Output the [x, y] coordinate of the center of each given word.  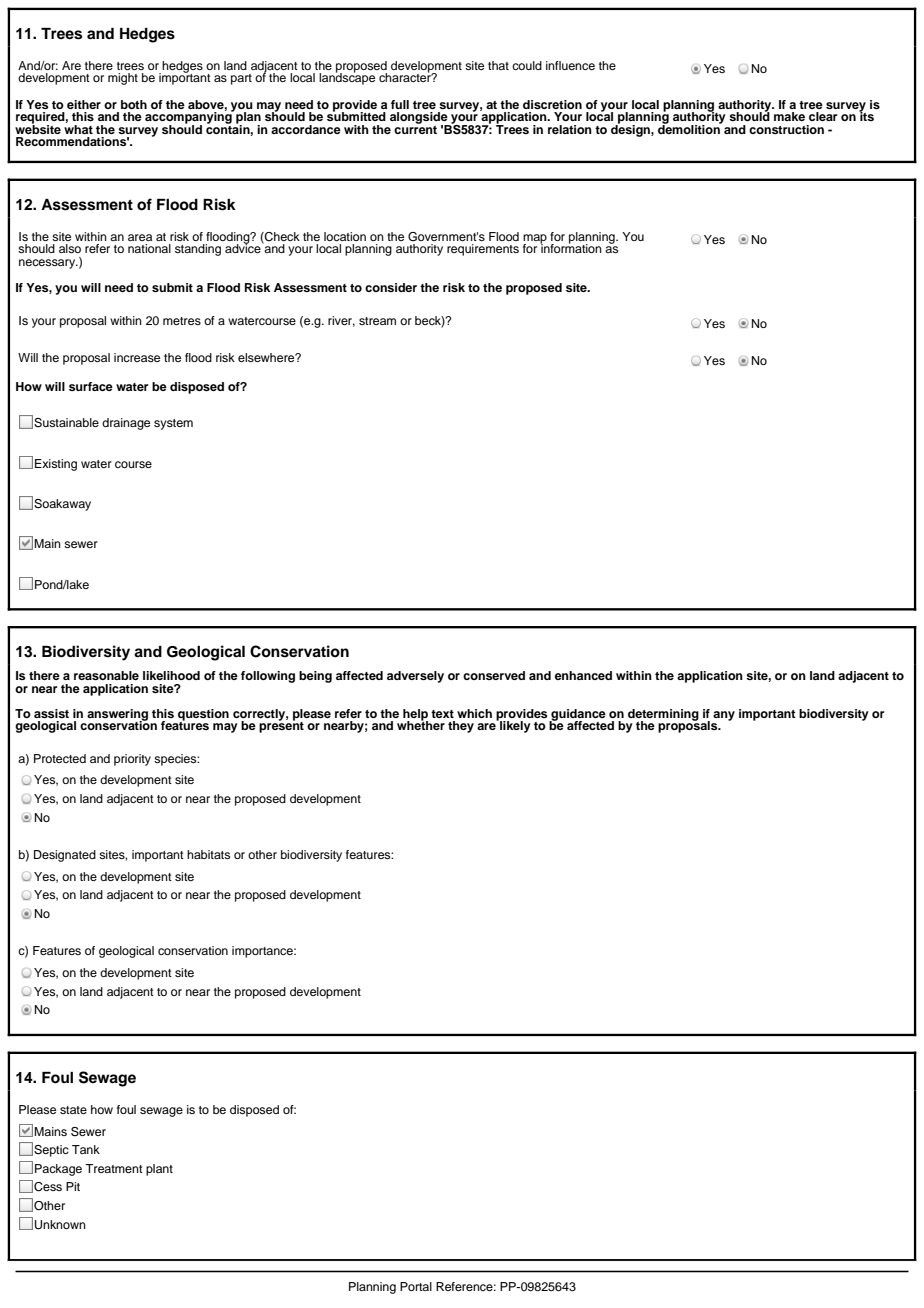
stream [377, 321]
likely [514, 726]
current [415, 128]
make [789, 116]
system [173, 424]
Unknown [60, 1225]
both [134, 104]
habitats [208, 854]
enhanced [583, 675]
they [461, 727]
